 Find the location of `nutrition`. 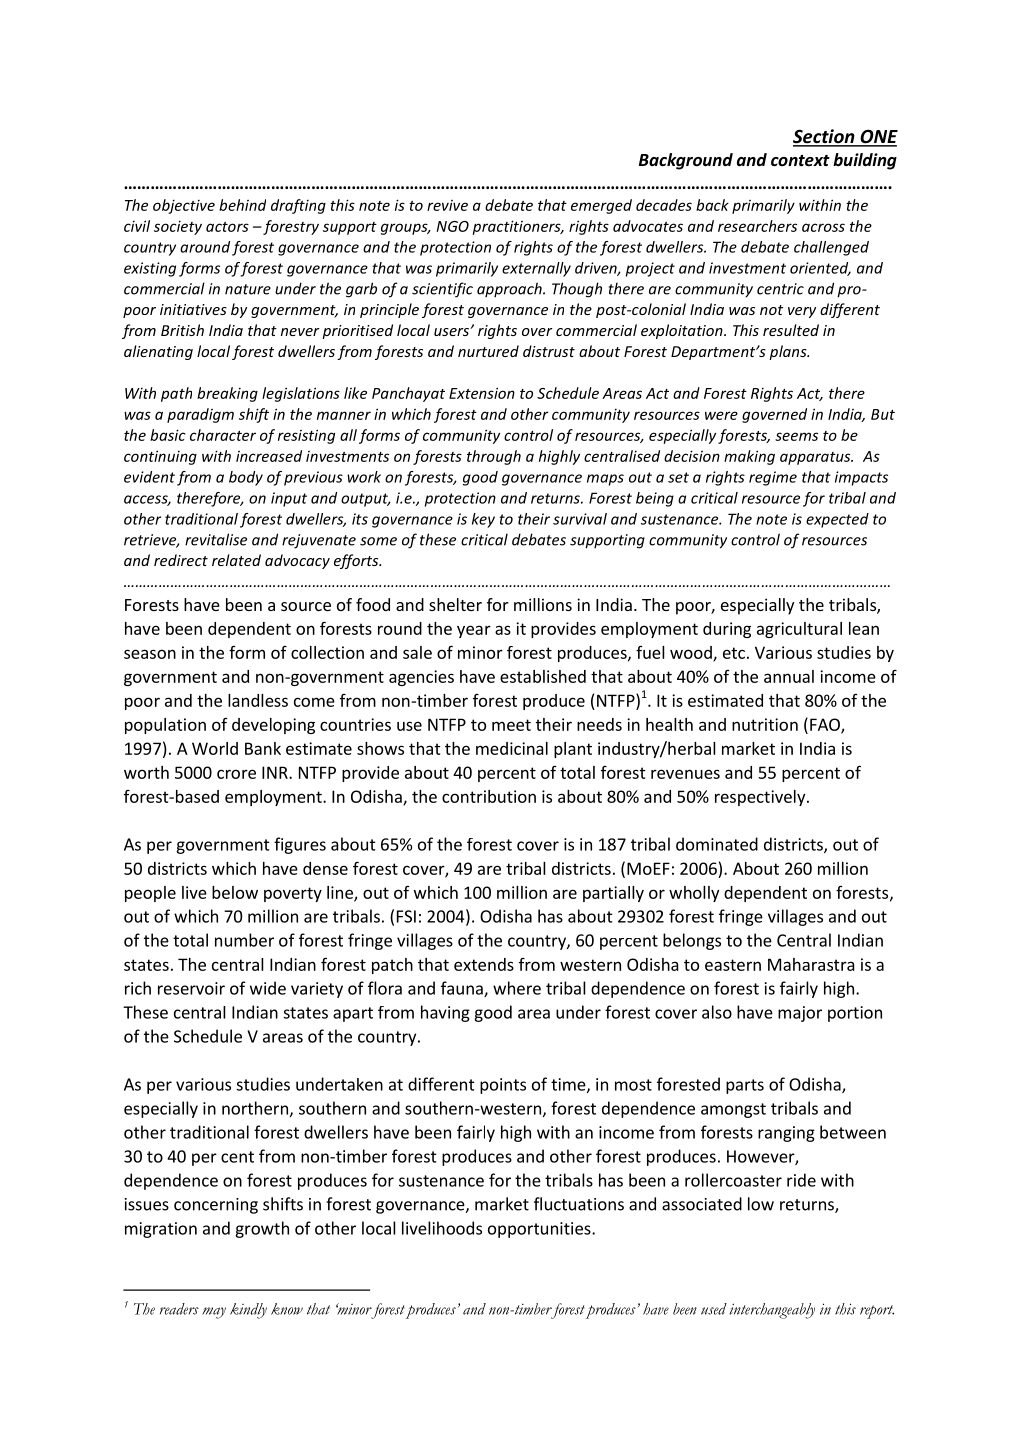

nutrition is located at coordinates (765, 724).
